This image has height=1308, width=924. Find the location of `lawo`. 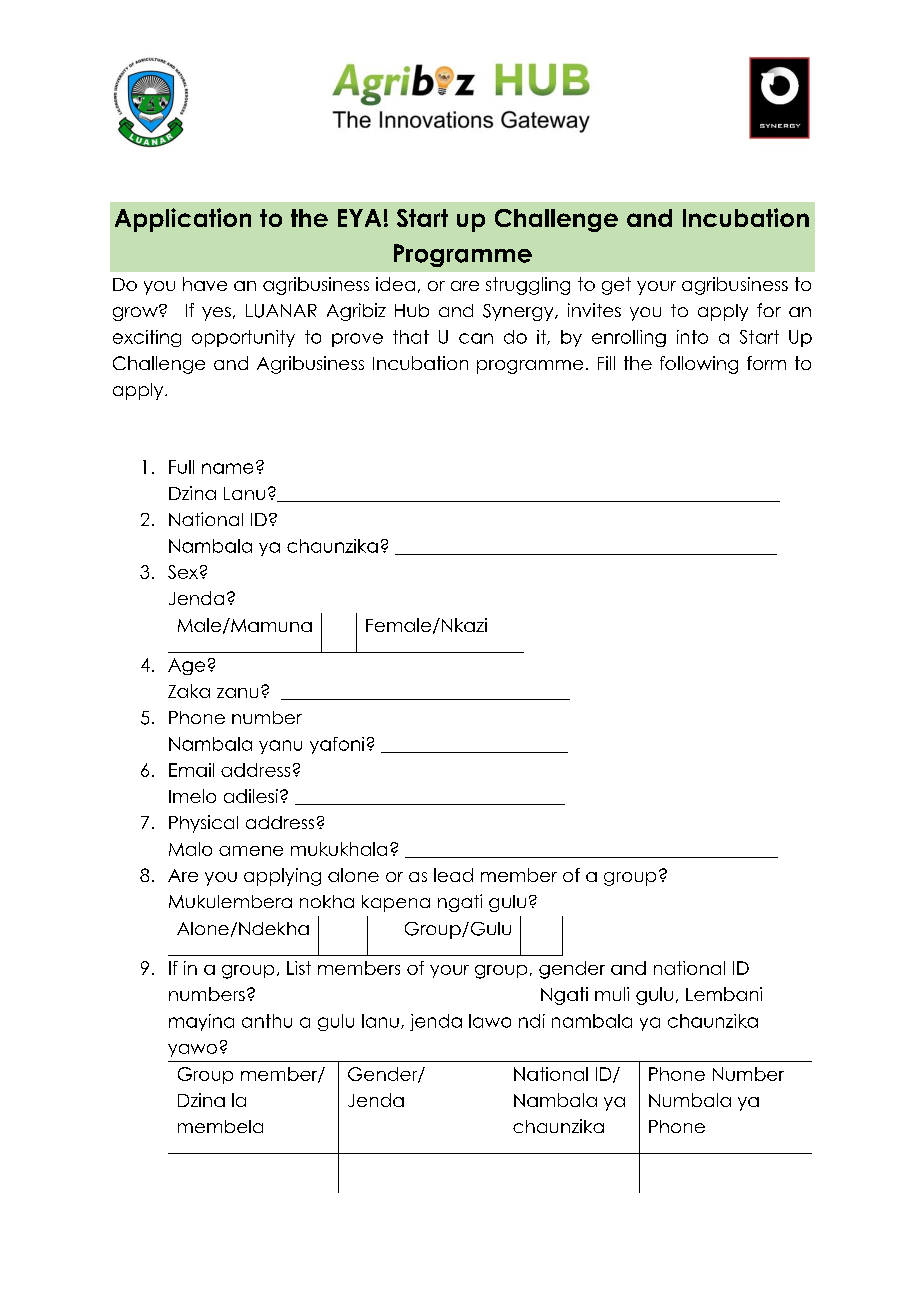

lawo is located at coordinates (490, 1021).
